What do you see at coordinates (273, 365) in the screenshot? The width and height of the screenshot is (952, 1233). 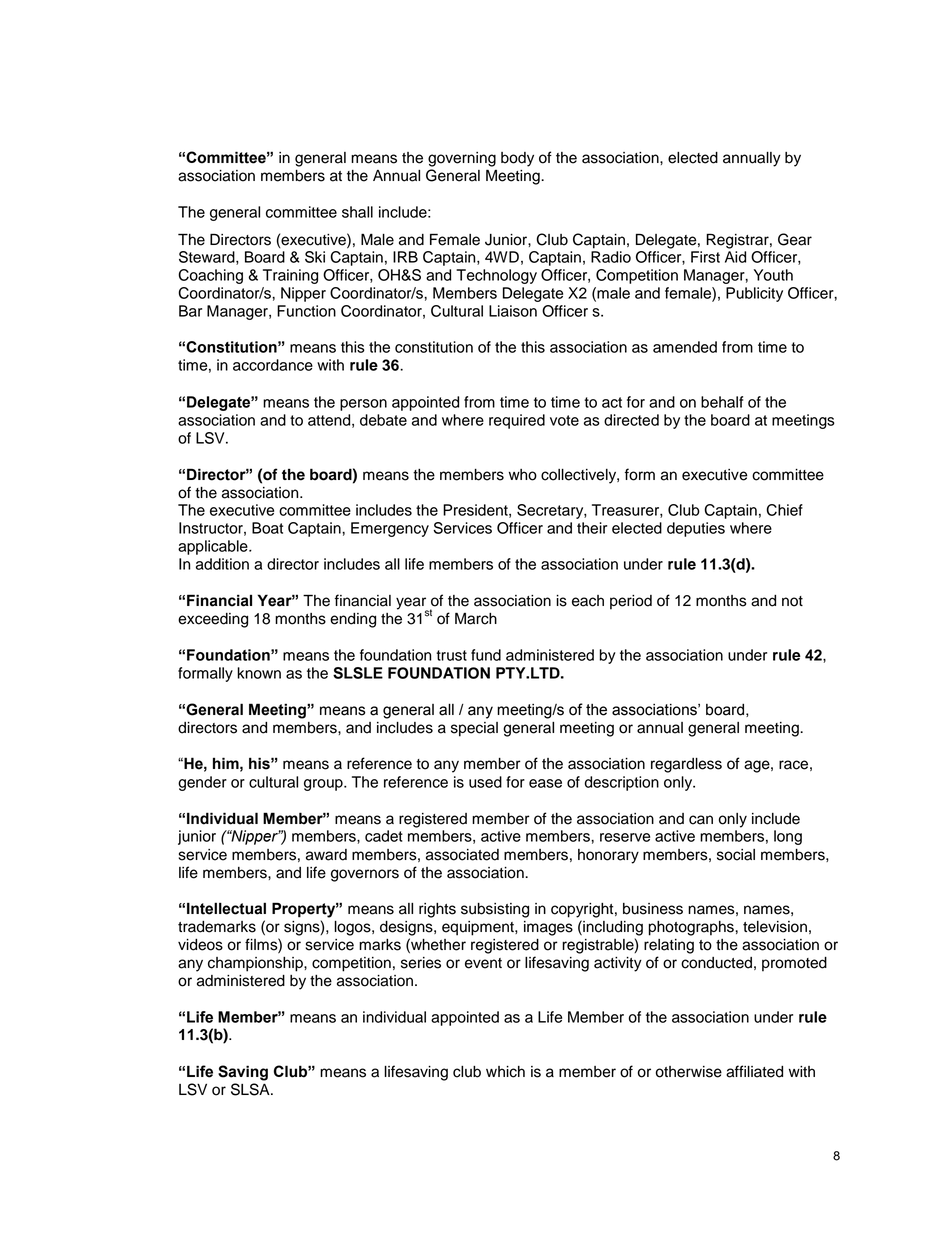 I see `accordance` at bounding box center [273, 365].
